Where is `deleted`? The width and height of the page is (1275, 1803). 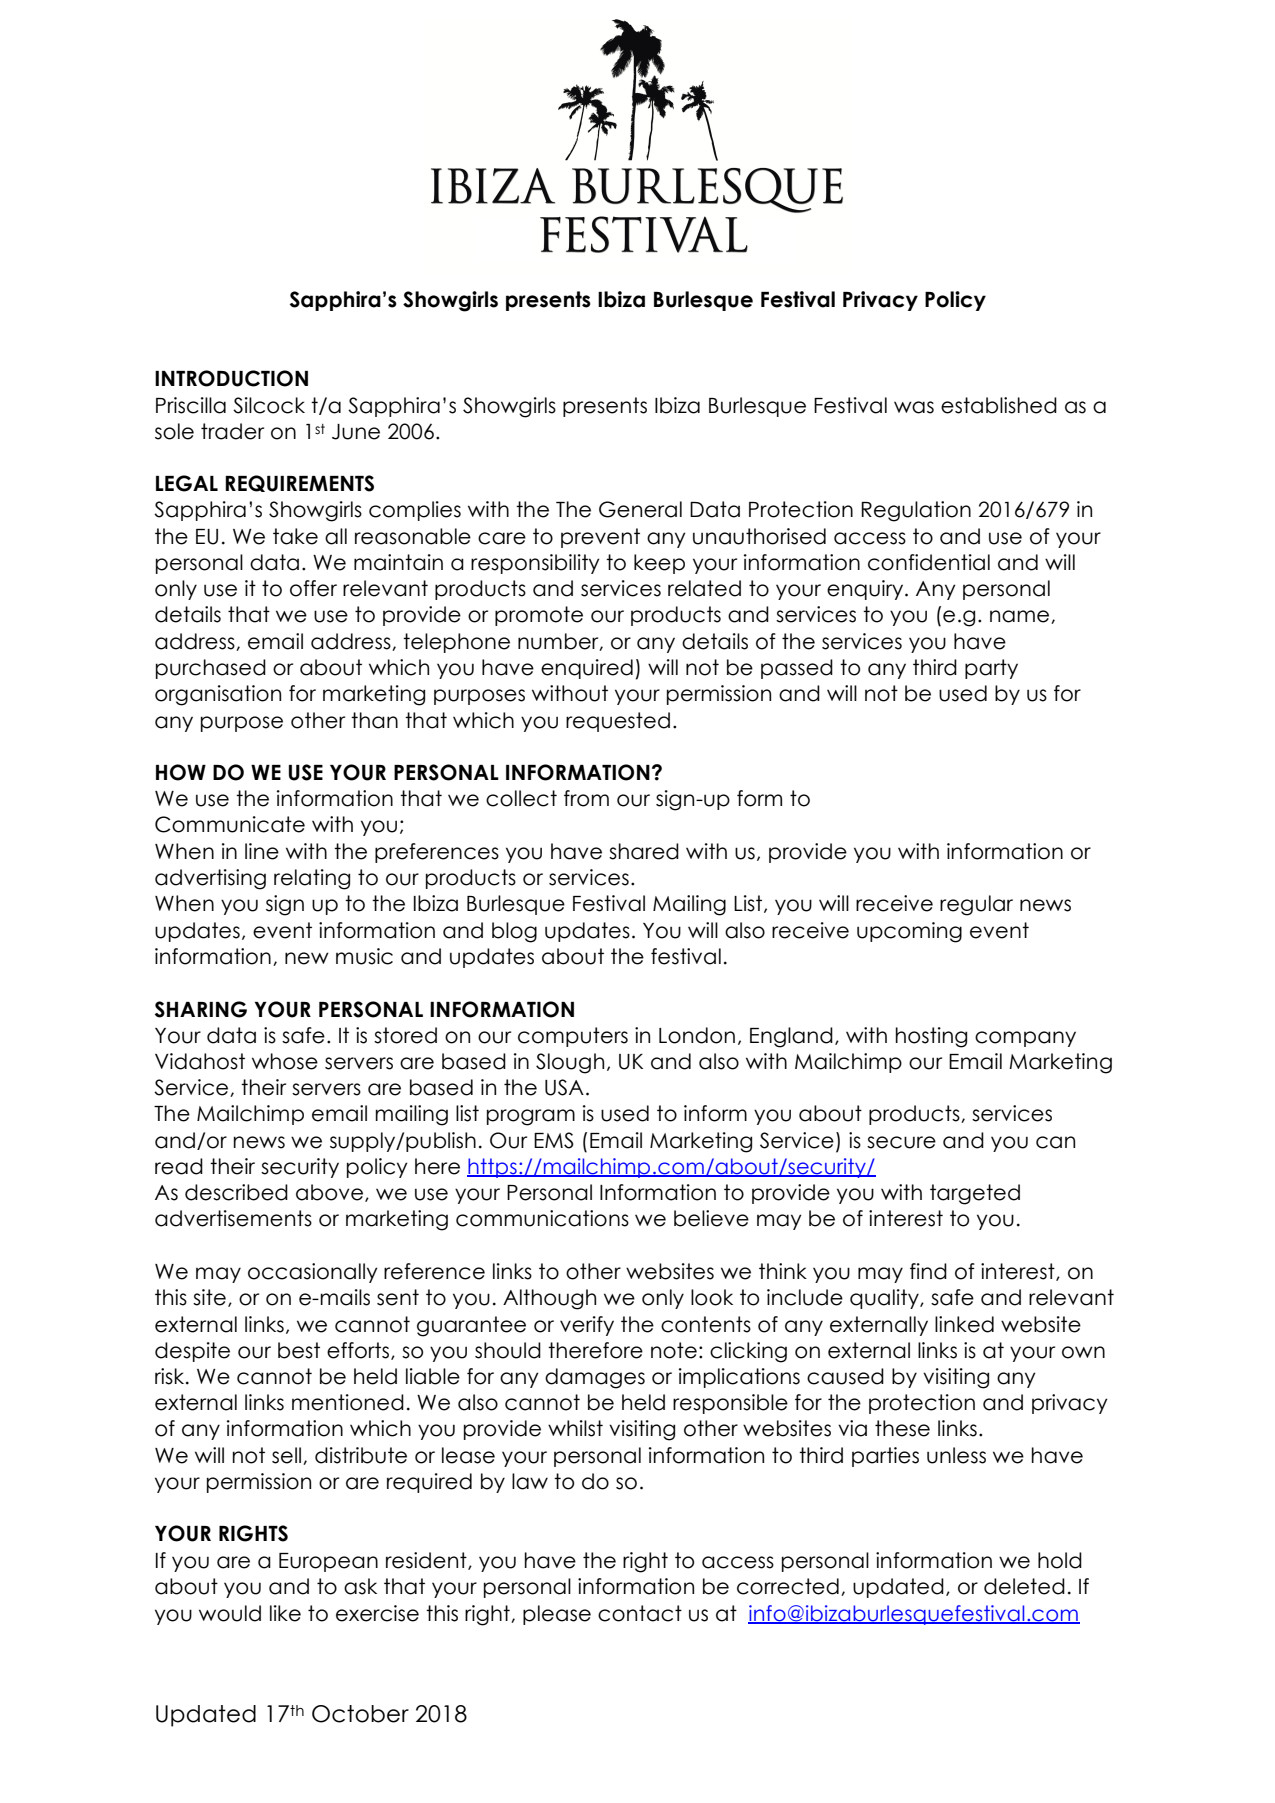 deleted is located at coordinates (1024, 1586).
